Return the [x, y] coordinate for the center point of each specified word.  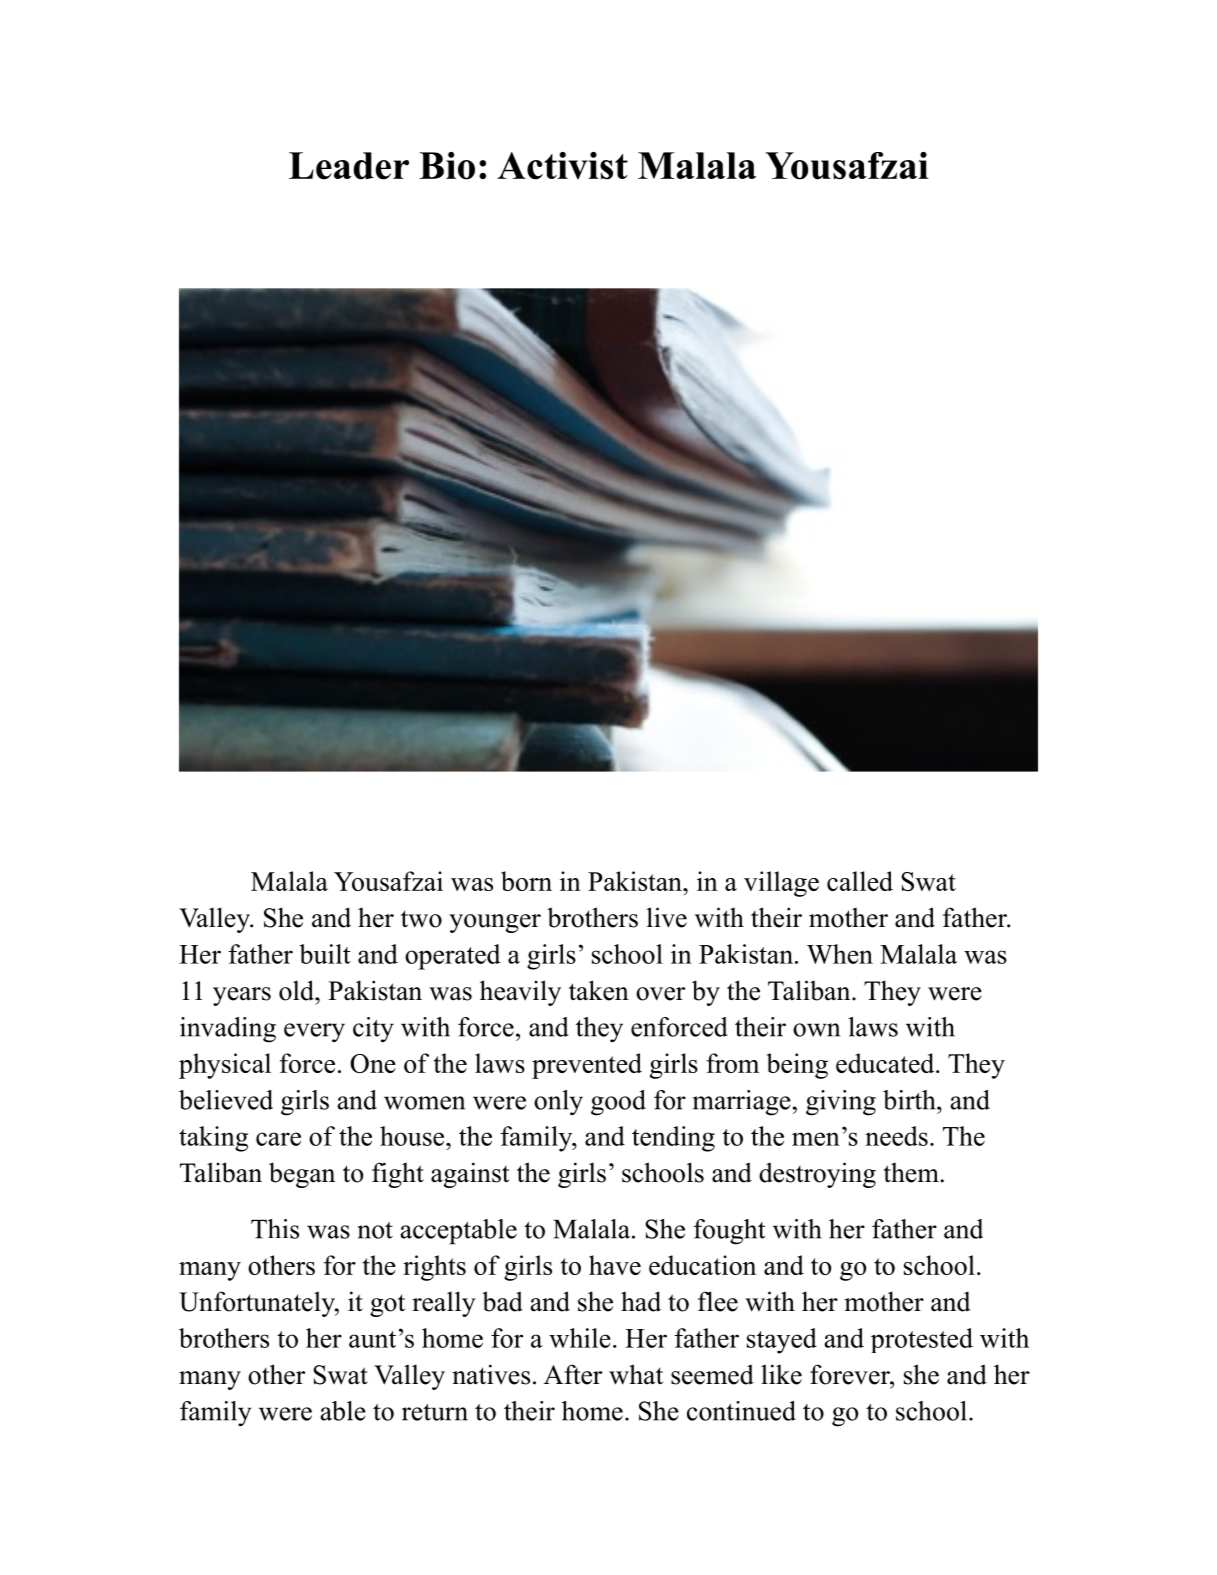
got [387, 1305]
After [573, 1374]
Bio [447, 166]
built [325, 954]
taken [599, 990]
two [421, 919]
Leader [349, 166]
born [526, 881]
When [840, 954]
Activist [562, 166]
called [860, 881]
